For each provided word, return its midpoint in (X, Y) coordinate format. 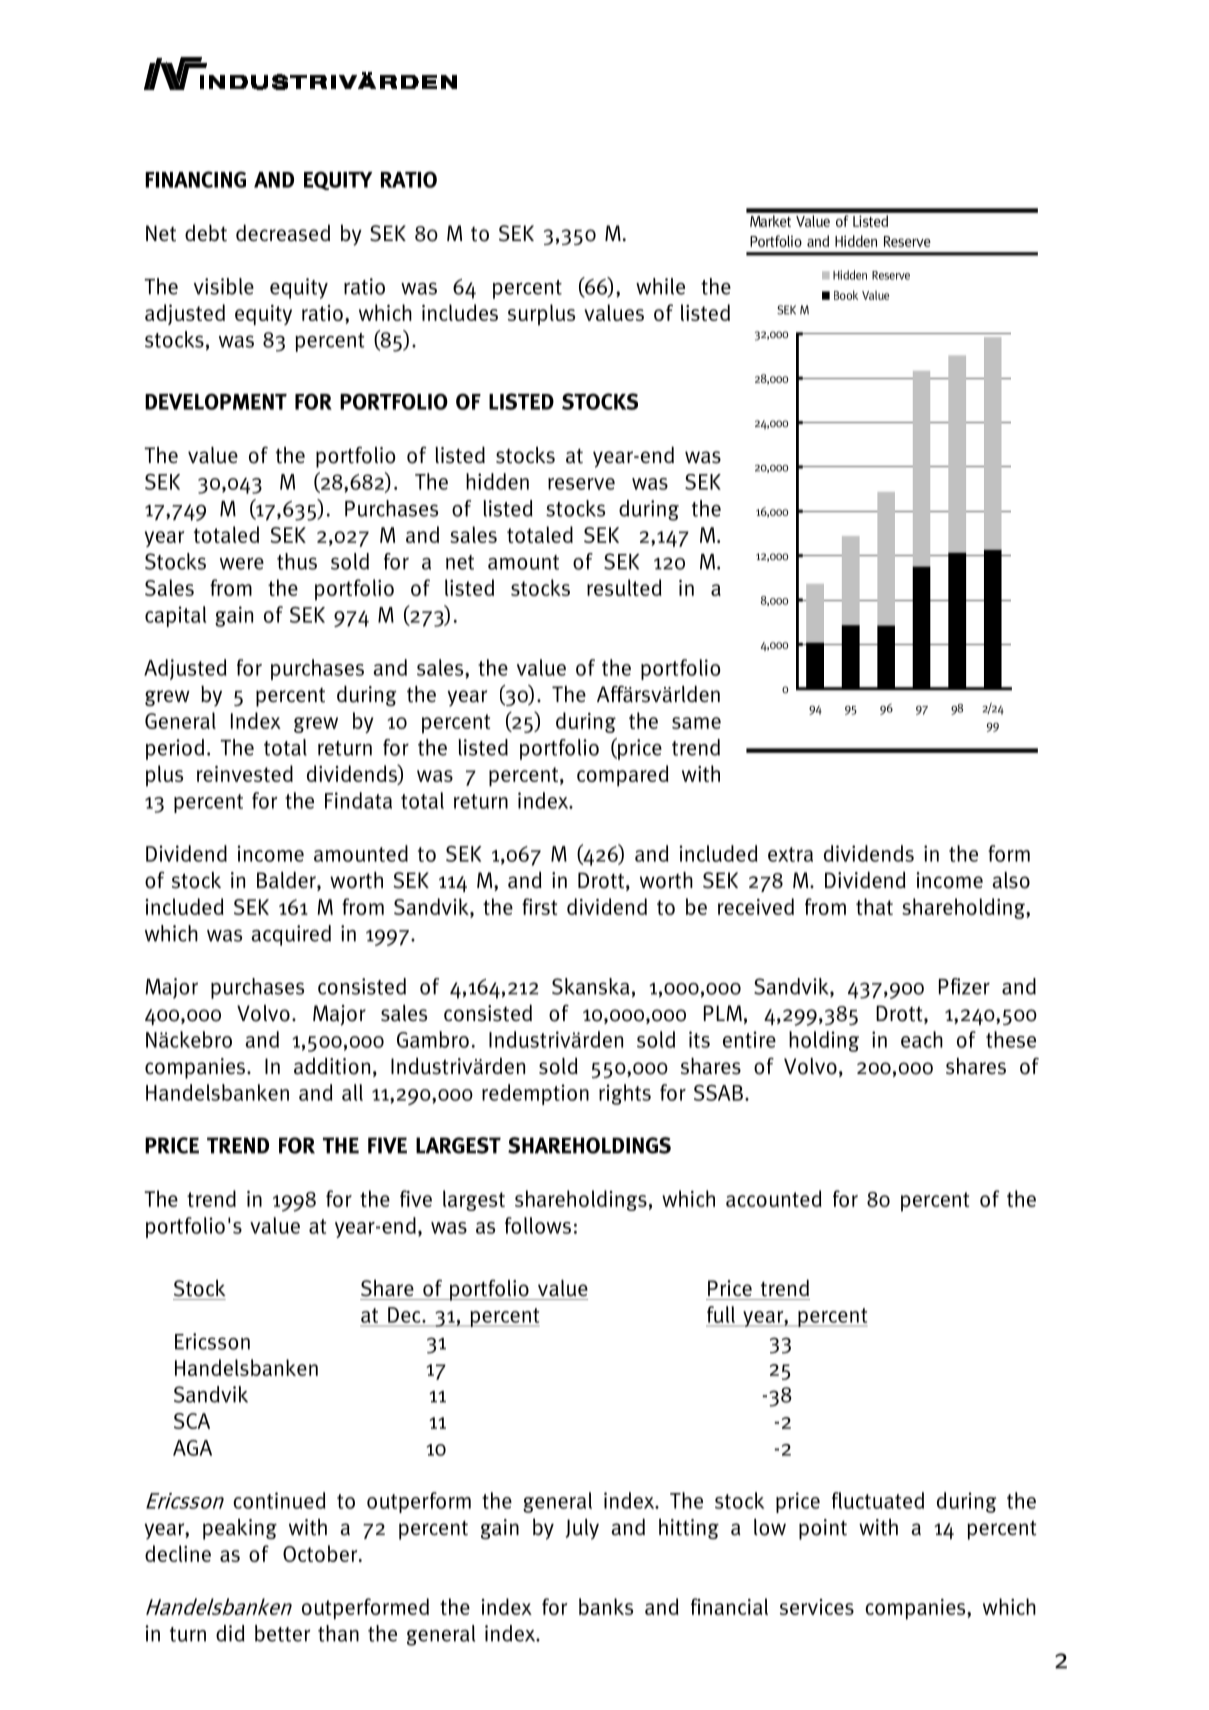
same (696, 723)
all (352, 1092)
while (660, 286)
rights (625, 1094)
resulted (624, 587)
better (282, 1633)
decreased (283, 233)
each (922, 1039)
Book (846, 295)
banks (606, 1606)
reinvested (245, 773)
